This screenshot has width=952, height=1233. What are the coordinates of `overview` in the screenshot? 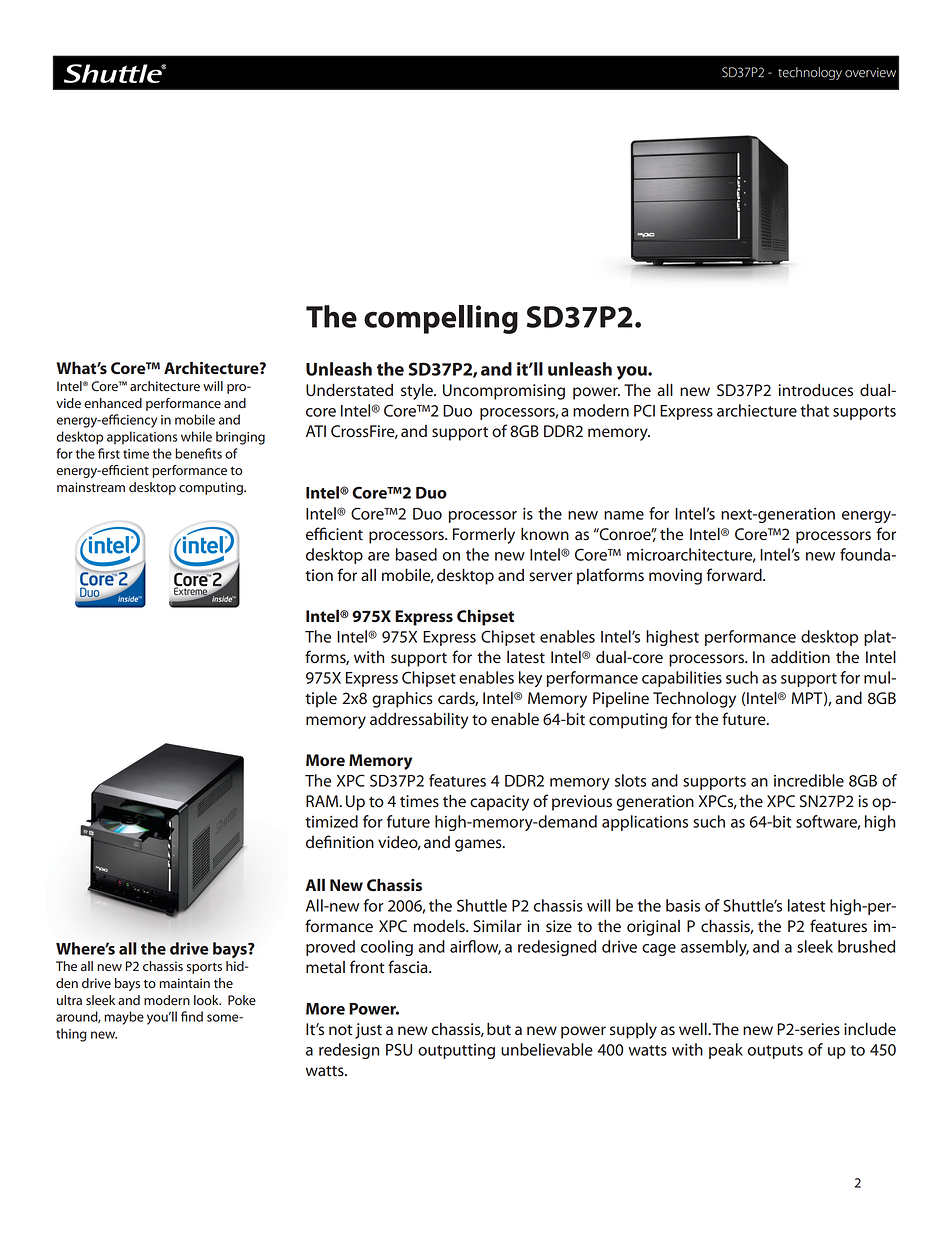 It's located at (870, 73).
